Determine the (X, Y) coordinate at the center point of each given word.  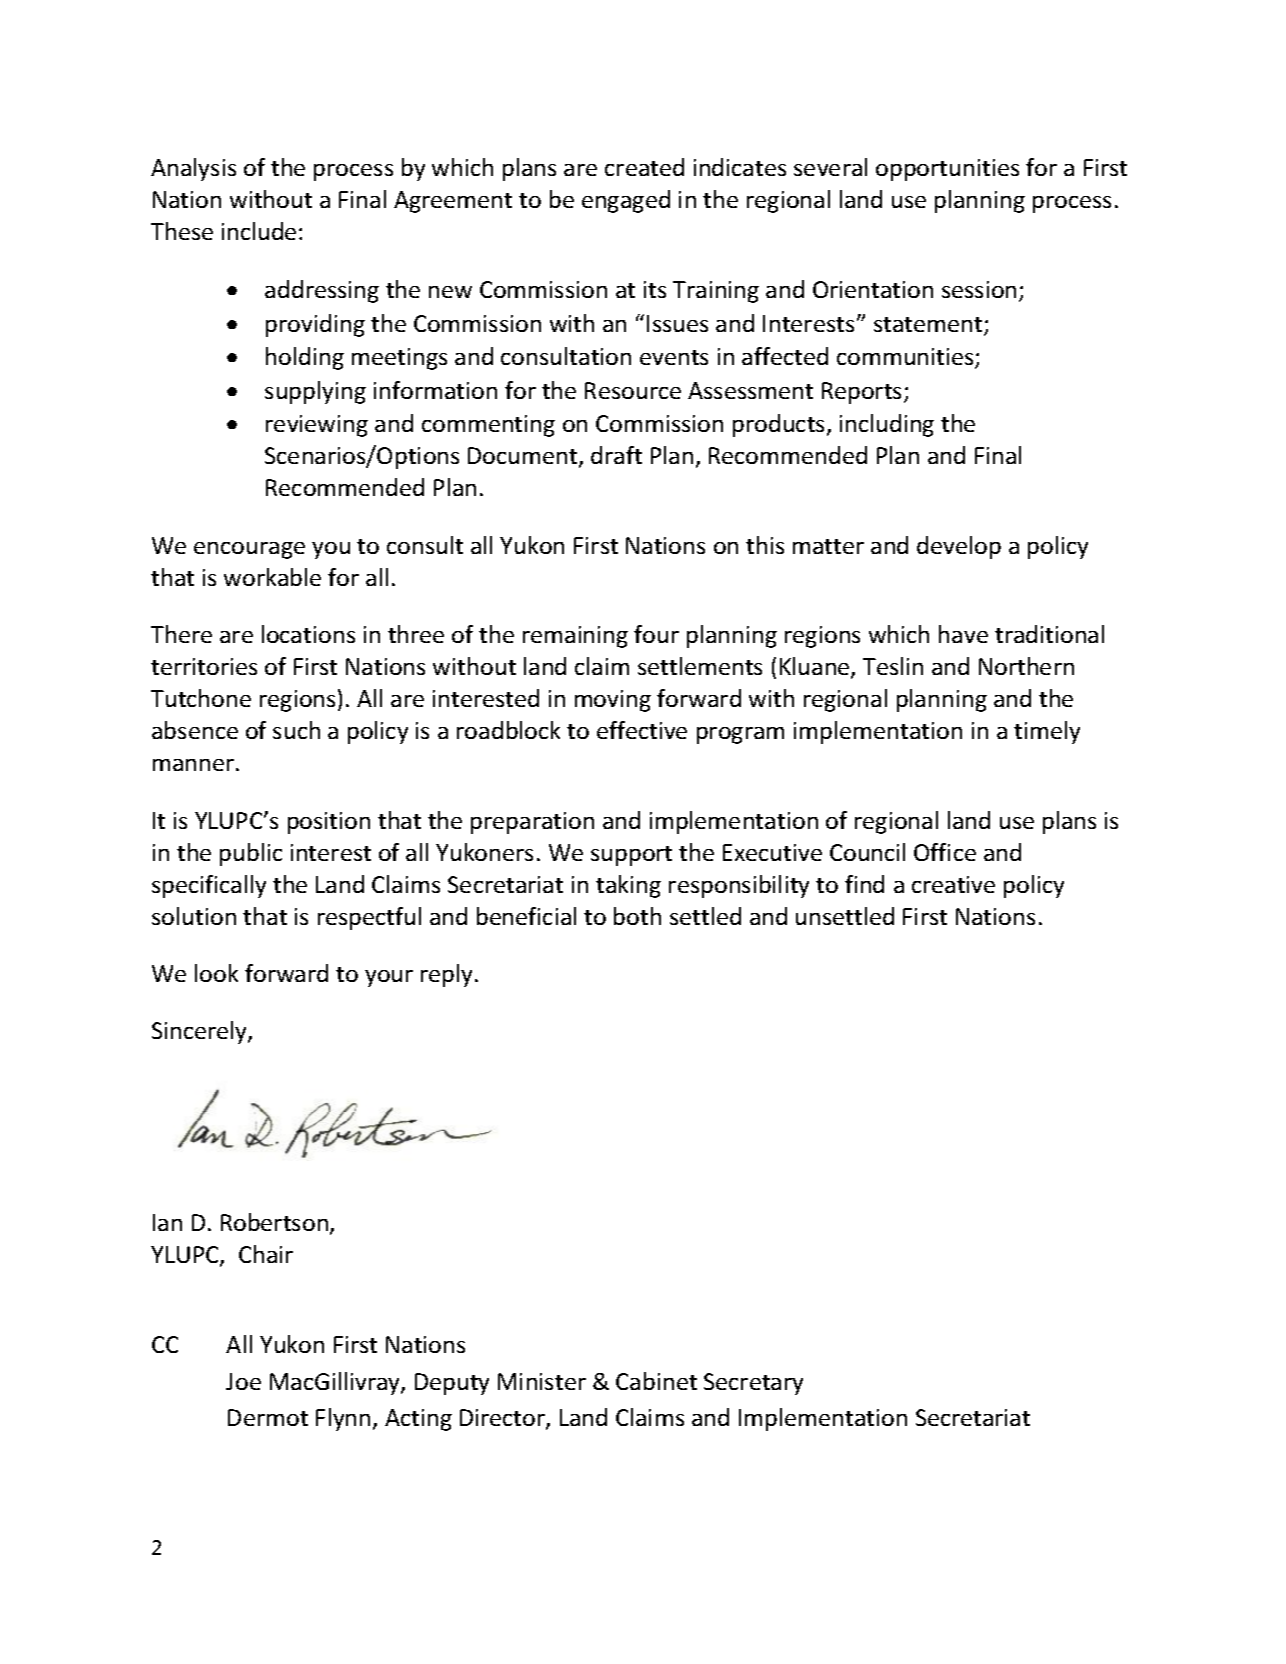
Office (945, 852)
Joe (243, 1381)
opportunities (947, 170)
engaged (626, 201)
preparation (532, 823)
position (329, 823)
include (259, 231)
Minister (542, 1381)
